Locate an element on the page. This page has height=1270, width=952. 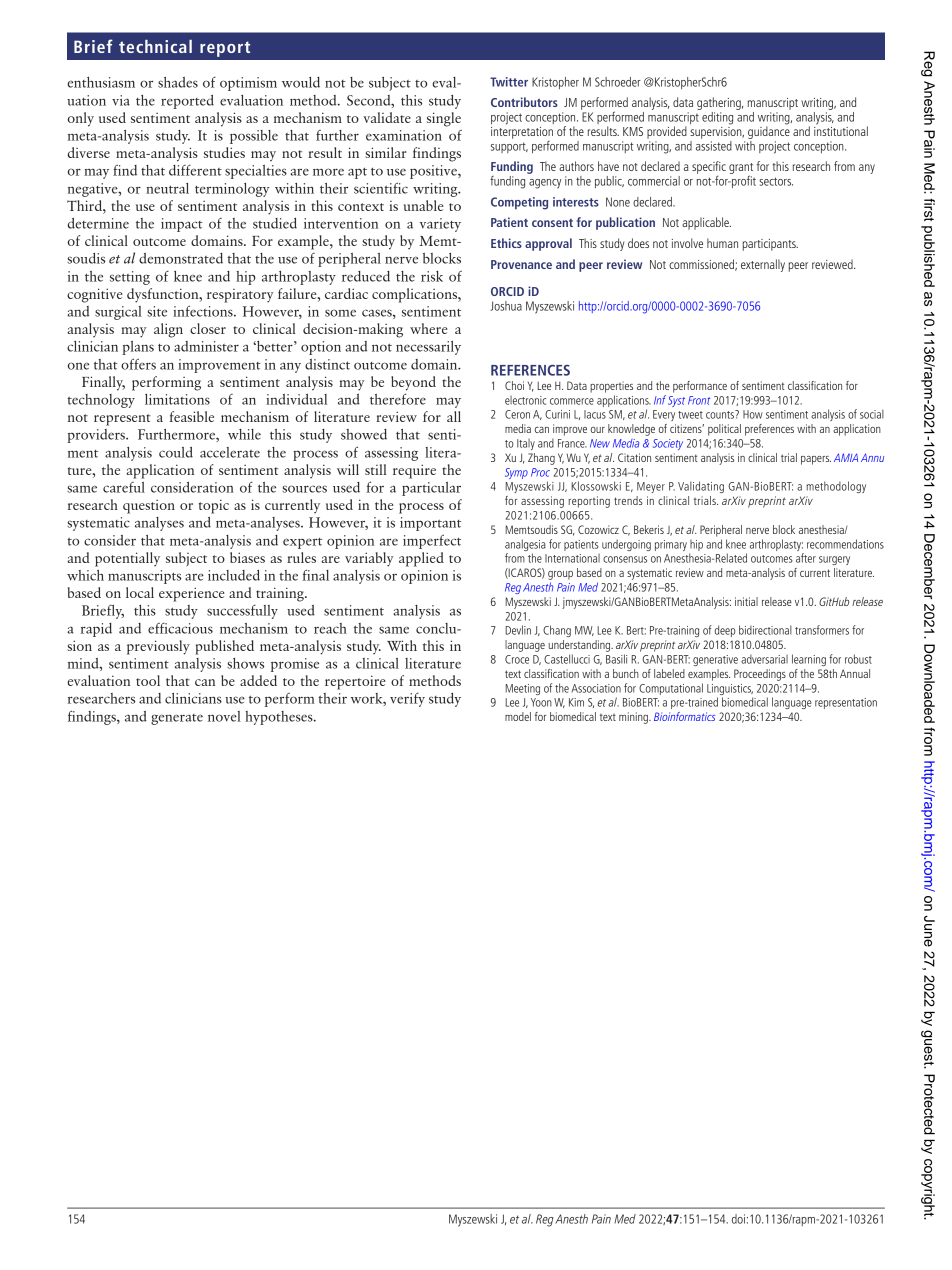
shades is located at coordinates (178, 82).
